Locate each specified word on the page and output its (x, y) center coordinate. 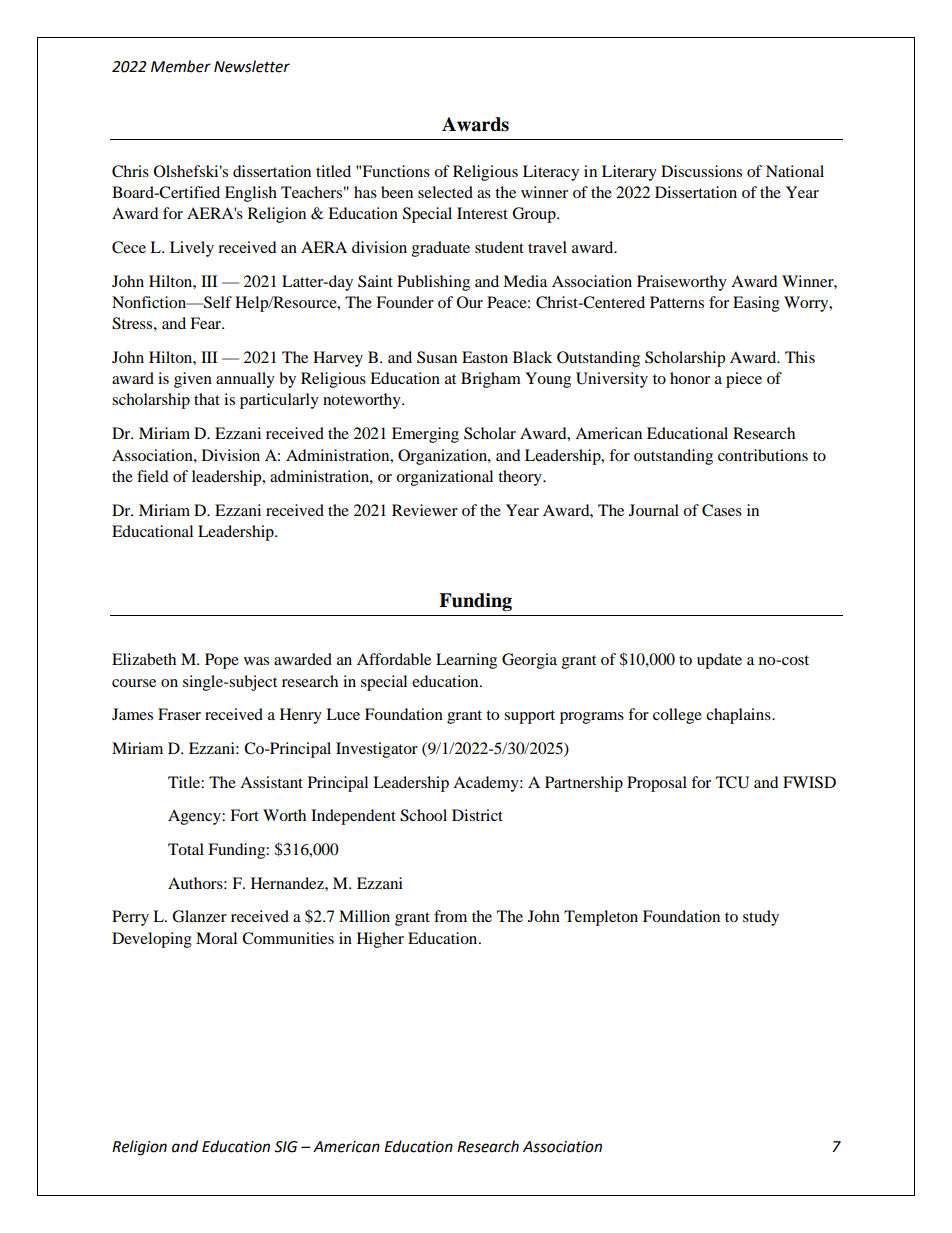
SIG (286, 1147)
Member (181, 66)
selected (445, 192)
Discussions (701, 171)
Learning (466, 661)
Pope (222, 661)
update (719, 661)
